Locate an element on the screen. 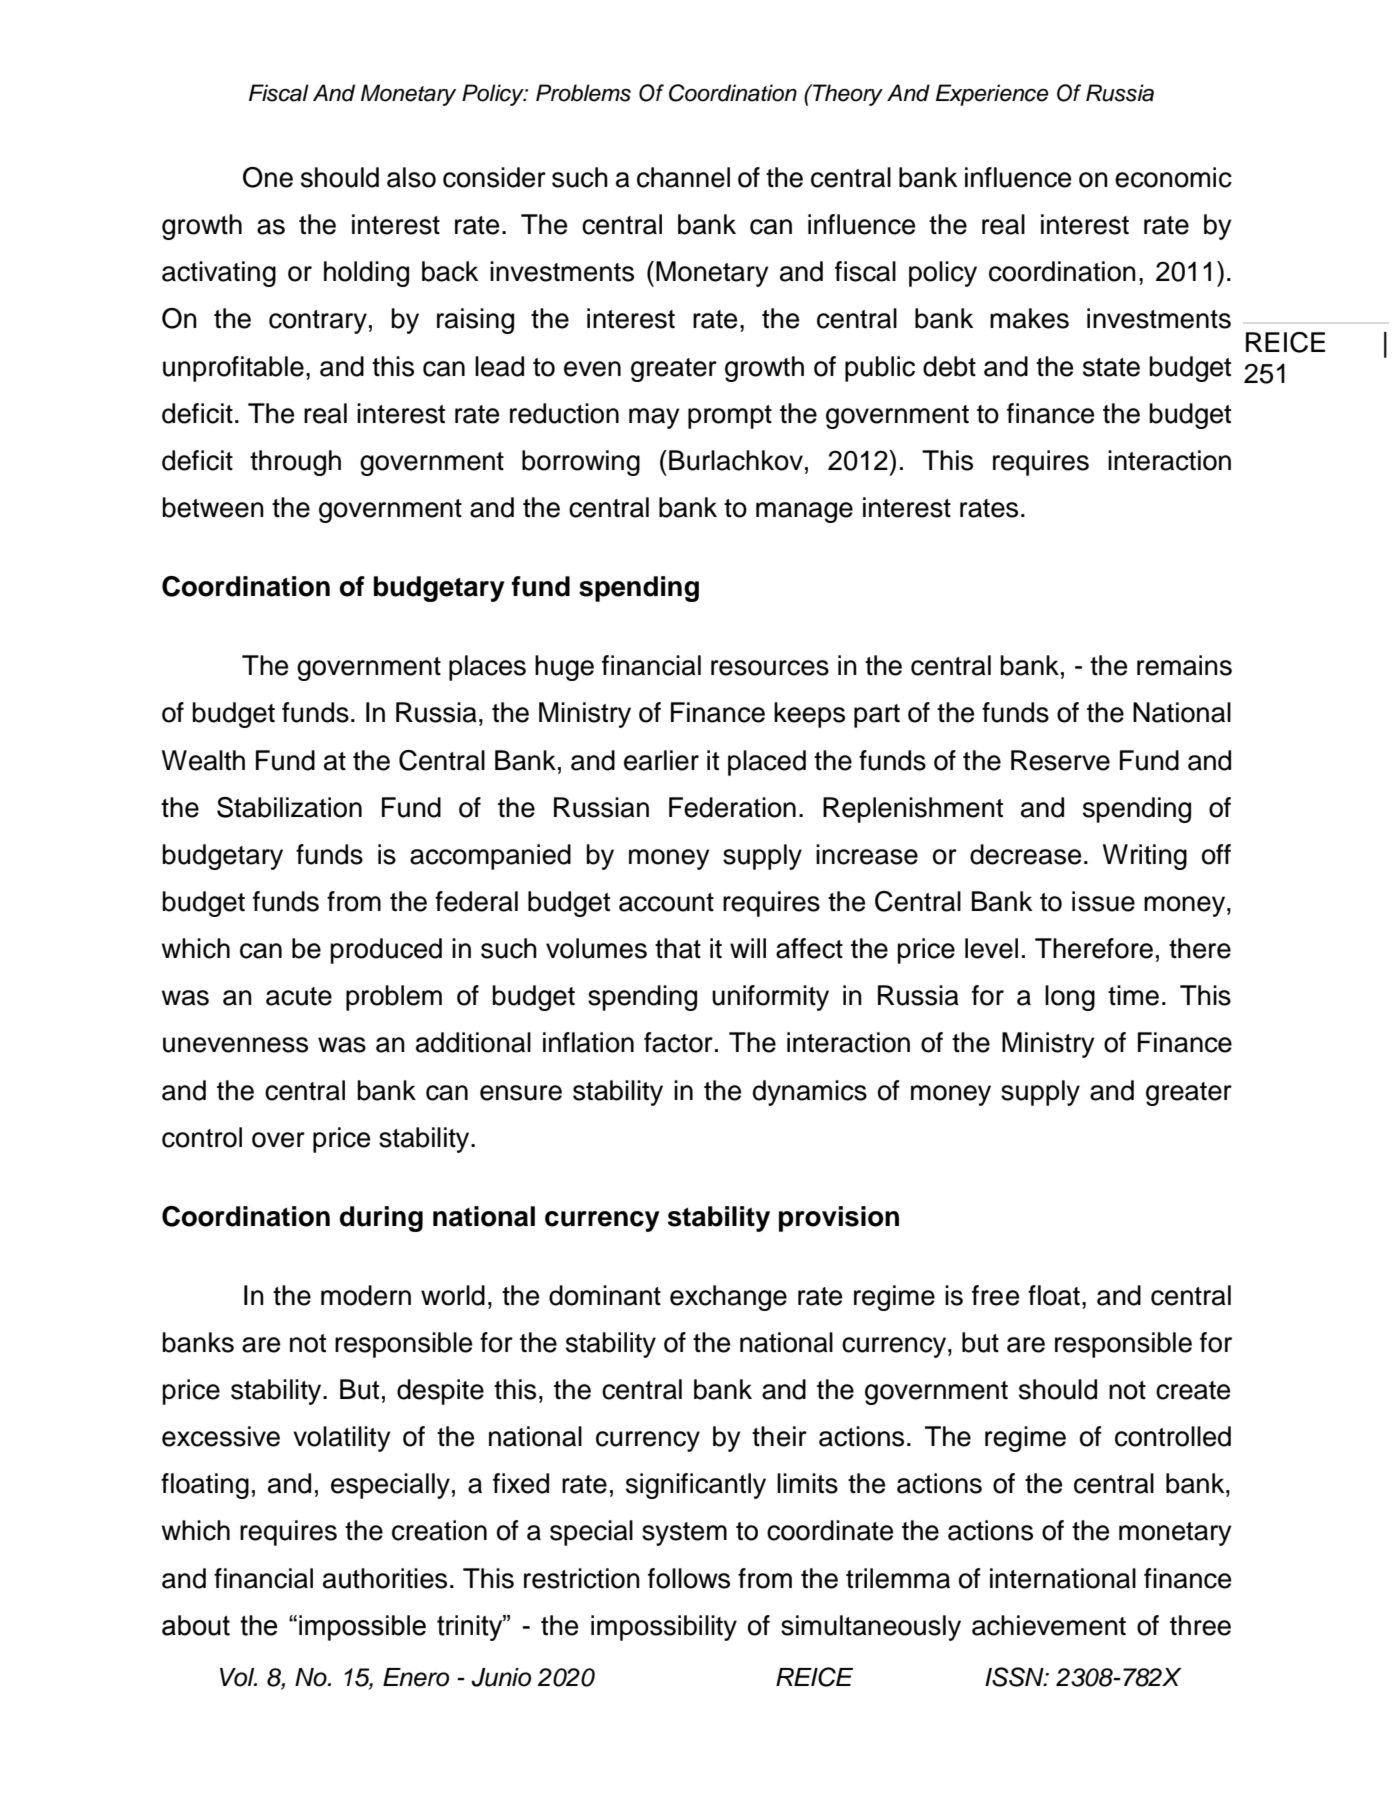  exchange is located at coordinates (728, 1298).
